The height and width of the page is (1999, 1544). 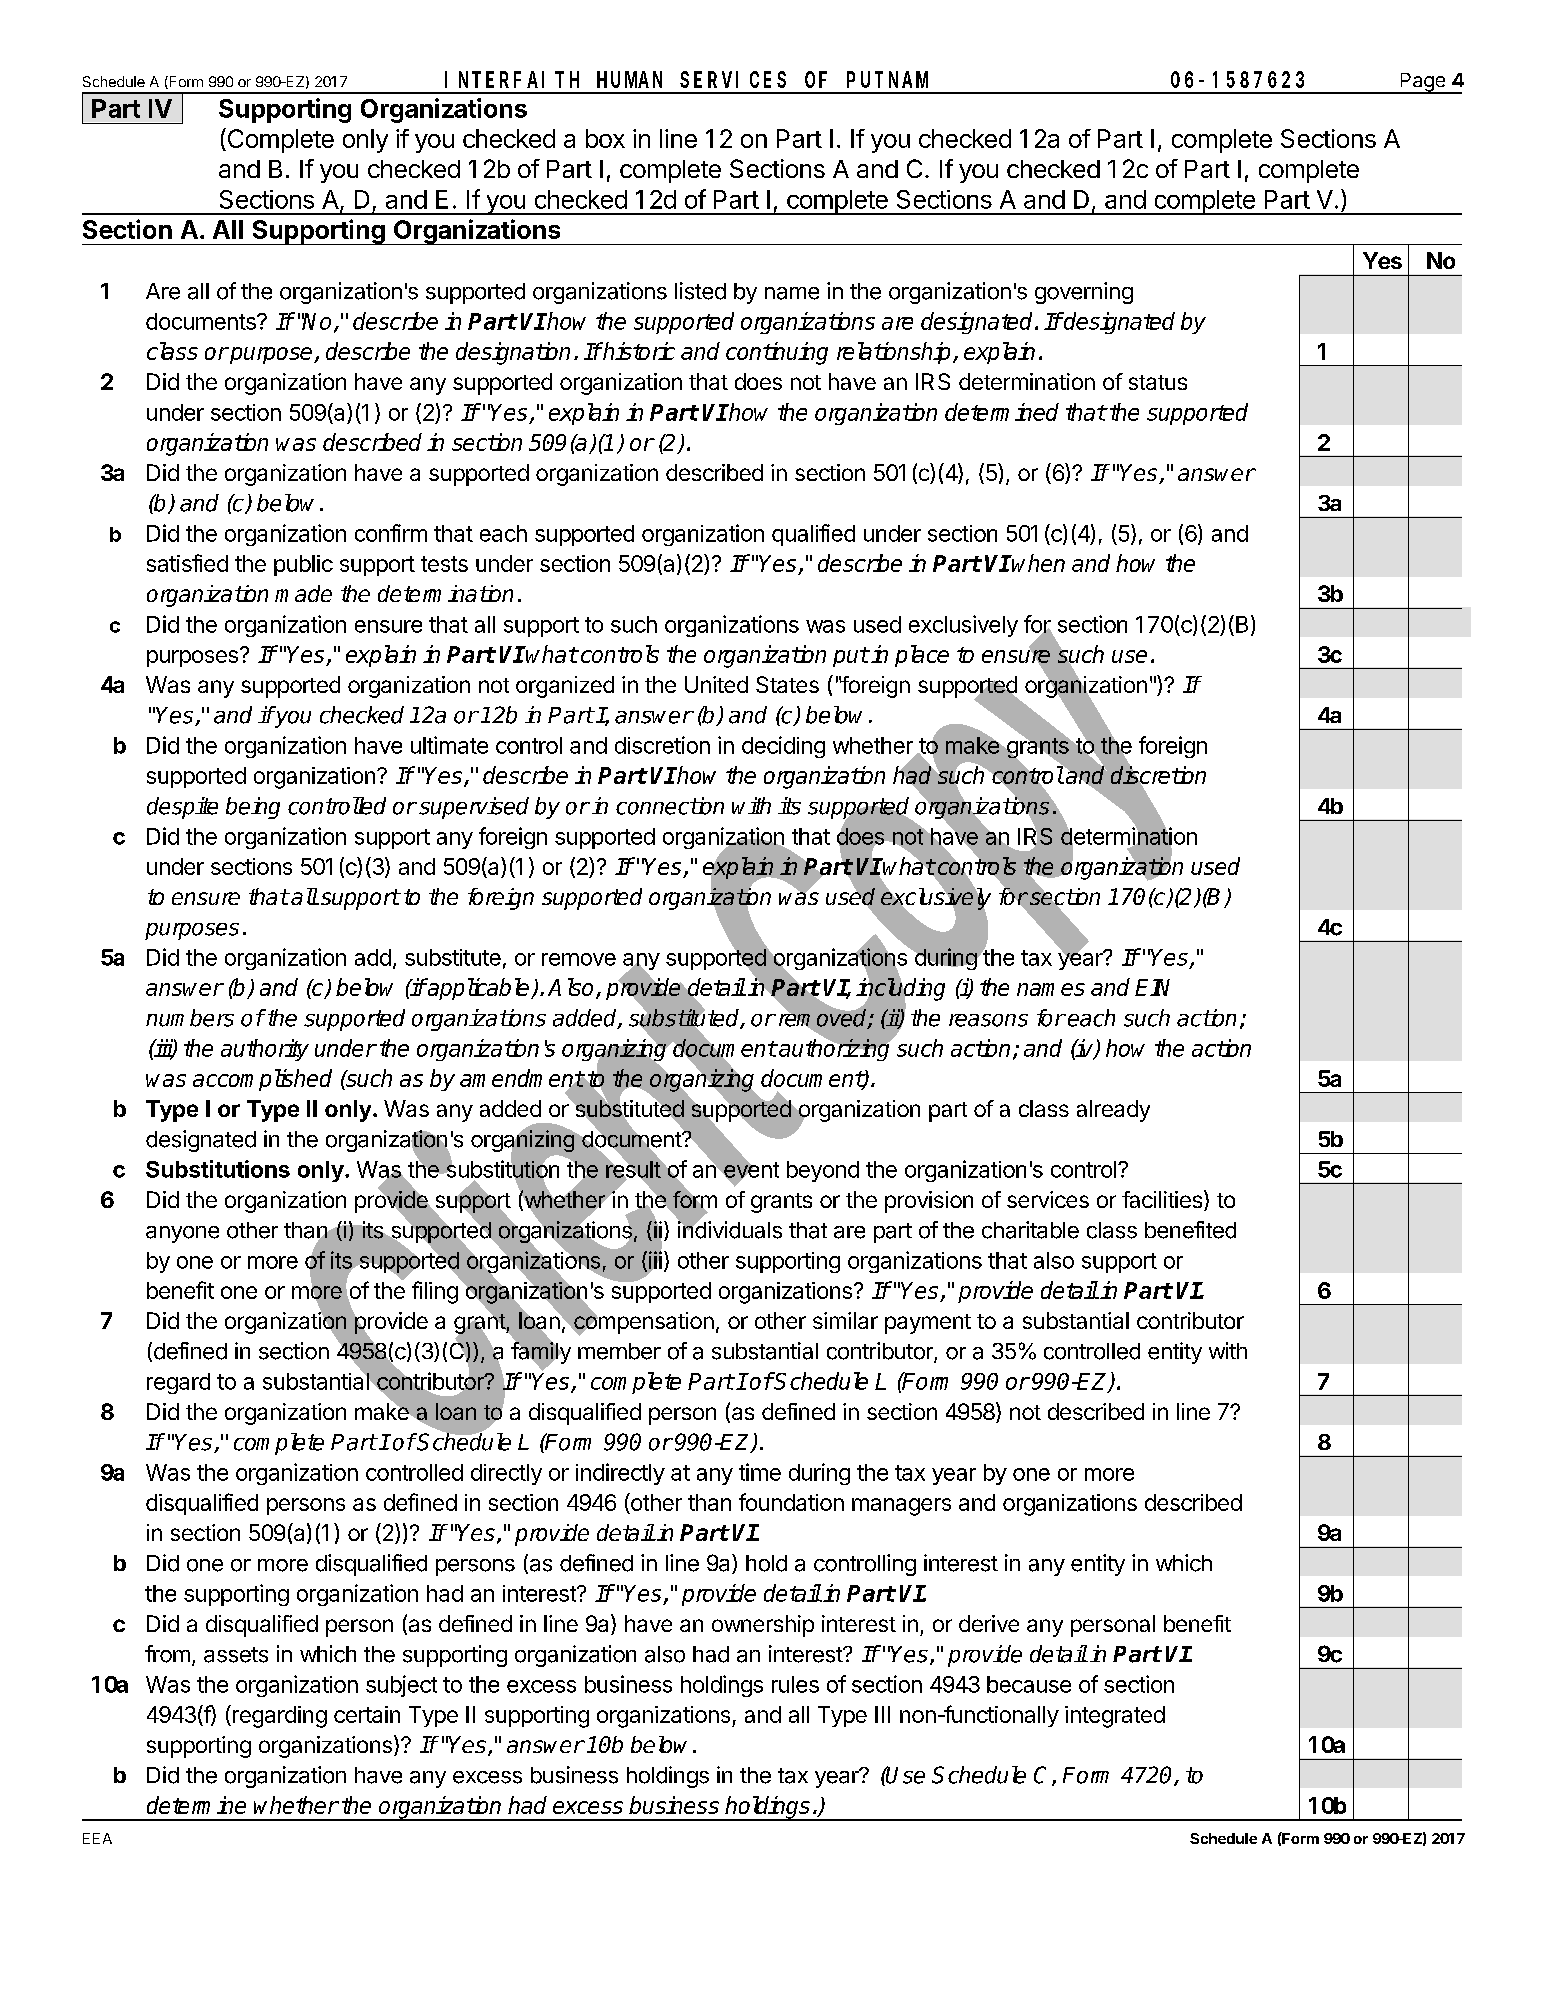 What do you see at coordinates (988, 1020) in the page?
I see `reasons` at bounding box center [988, 1020].
